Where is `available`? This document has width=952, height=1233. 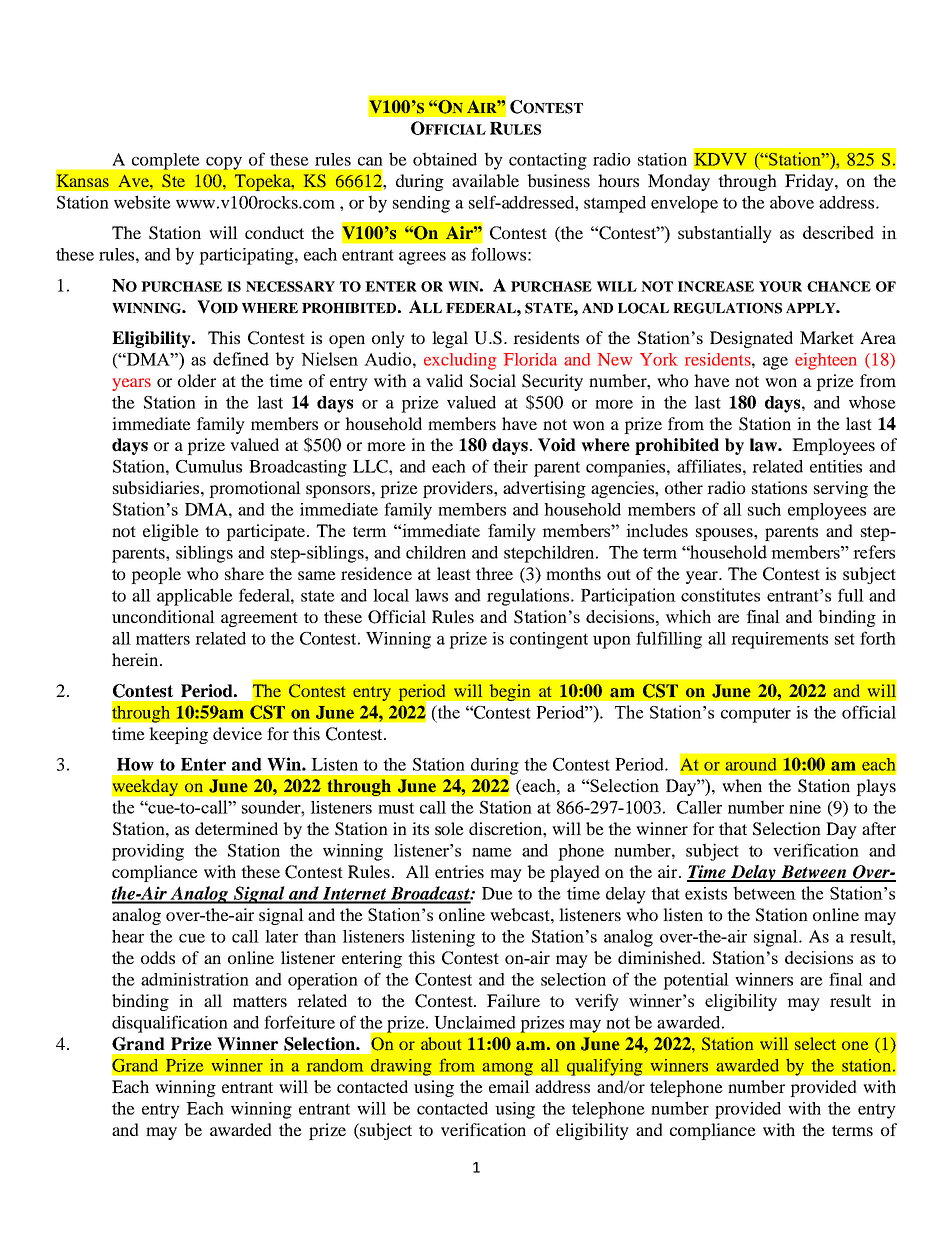
available is located at coordinates (485, 180).
